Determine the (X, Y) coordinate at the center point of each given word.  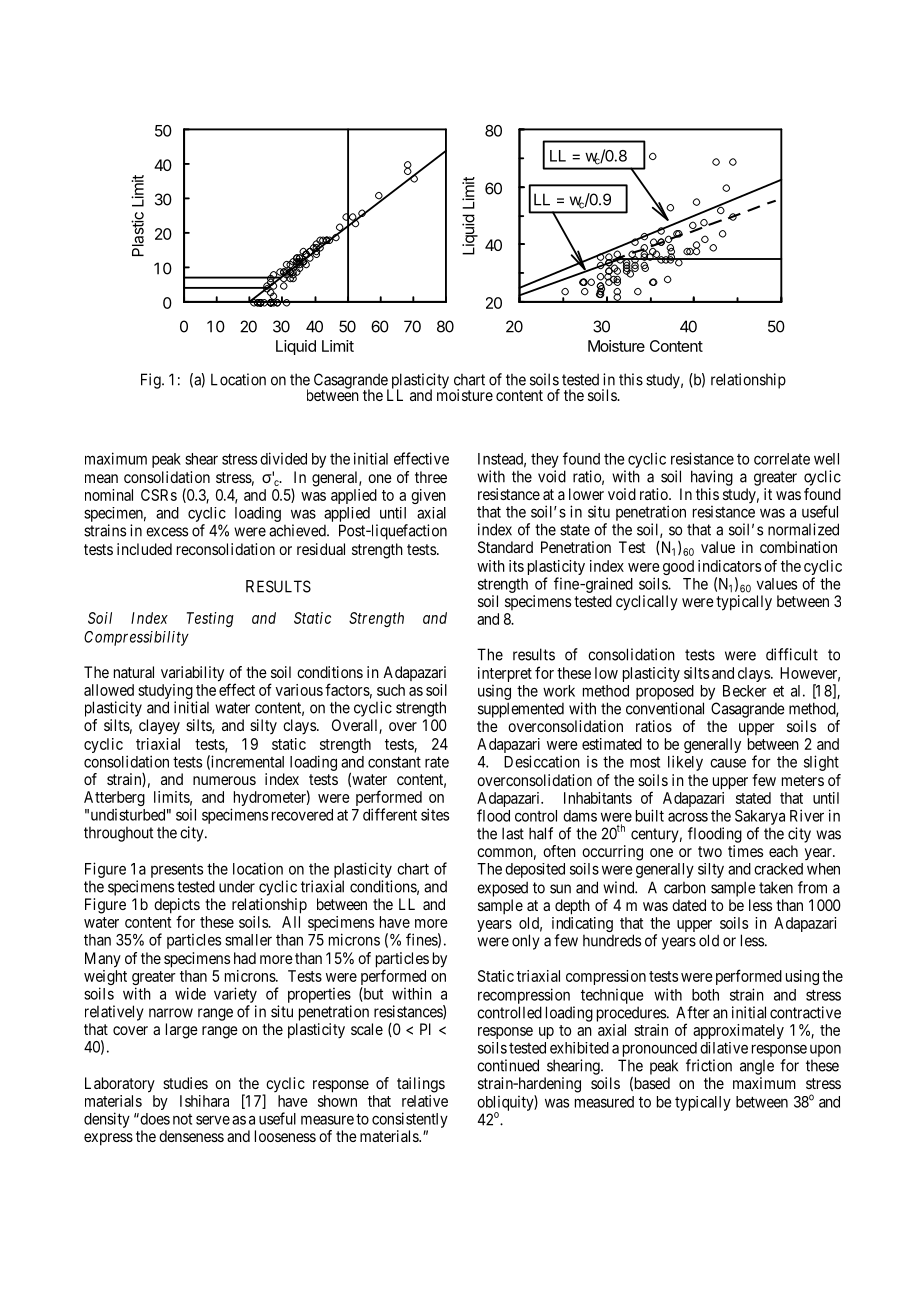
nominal (109, 495)
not (182, 1119)
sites (435, 814)
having (712, 478)
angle (757, 1067)
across (688, 817)
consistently (410, 1120)
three (431, 477)
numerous (224, 780)
